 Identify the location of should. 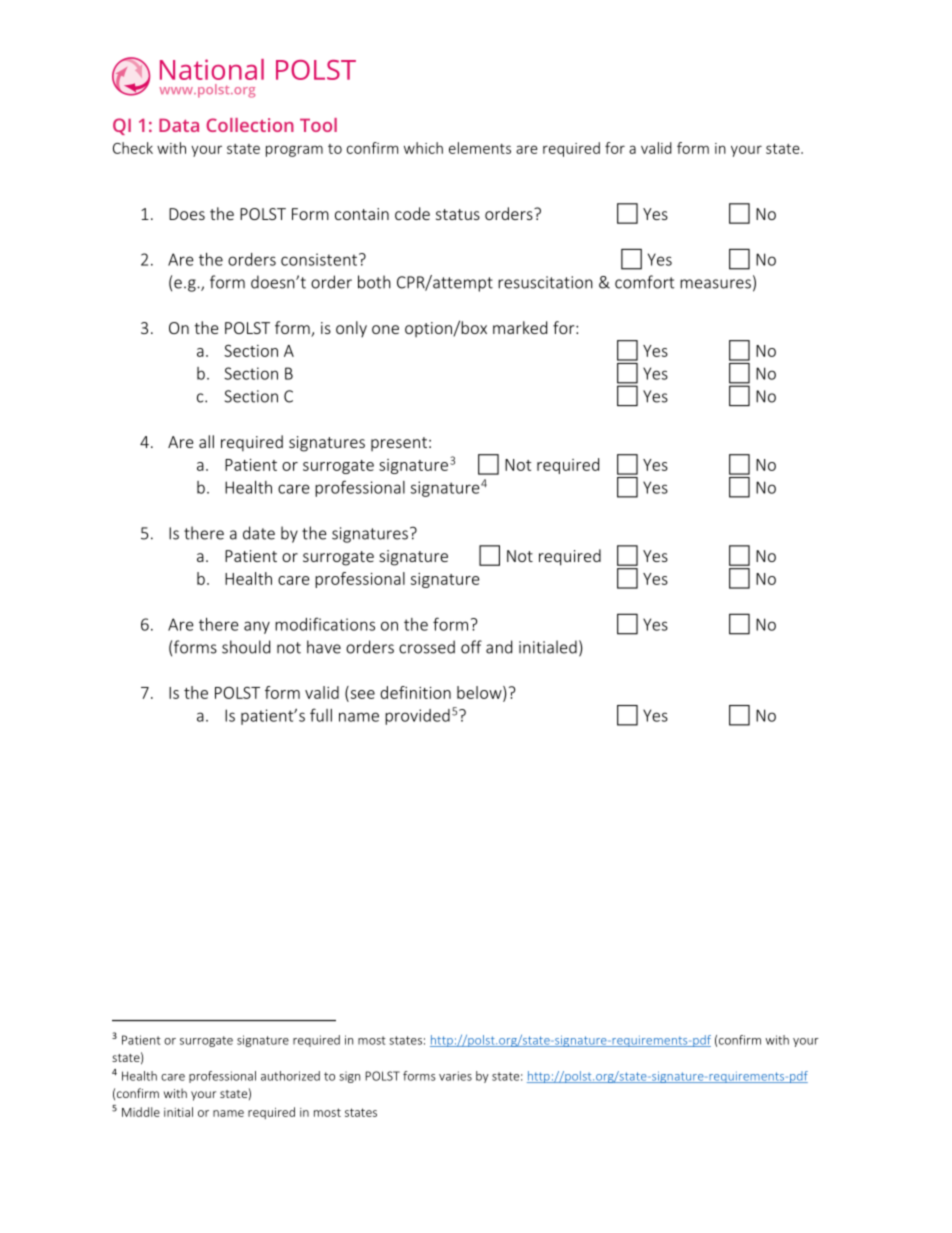
(246, 647).
